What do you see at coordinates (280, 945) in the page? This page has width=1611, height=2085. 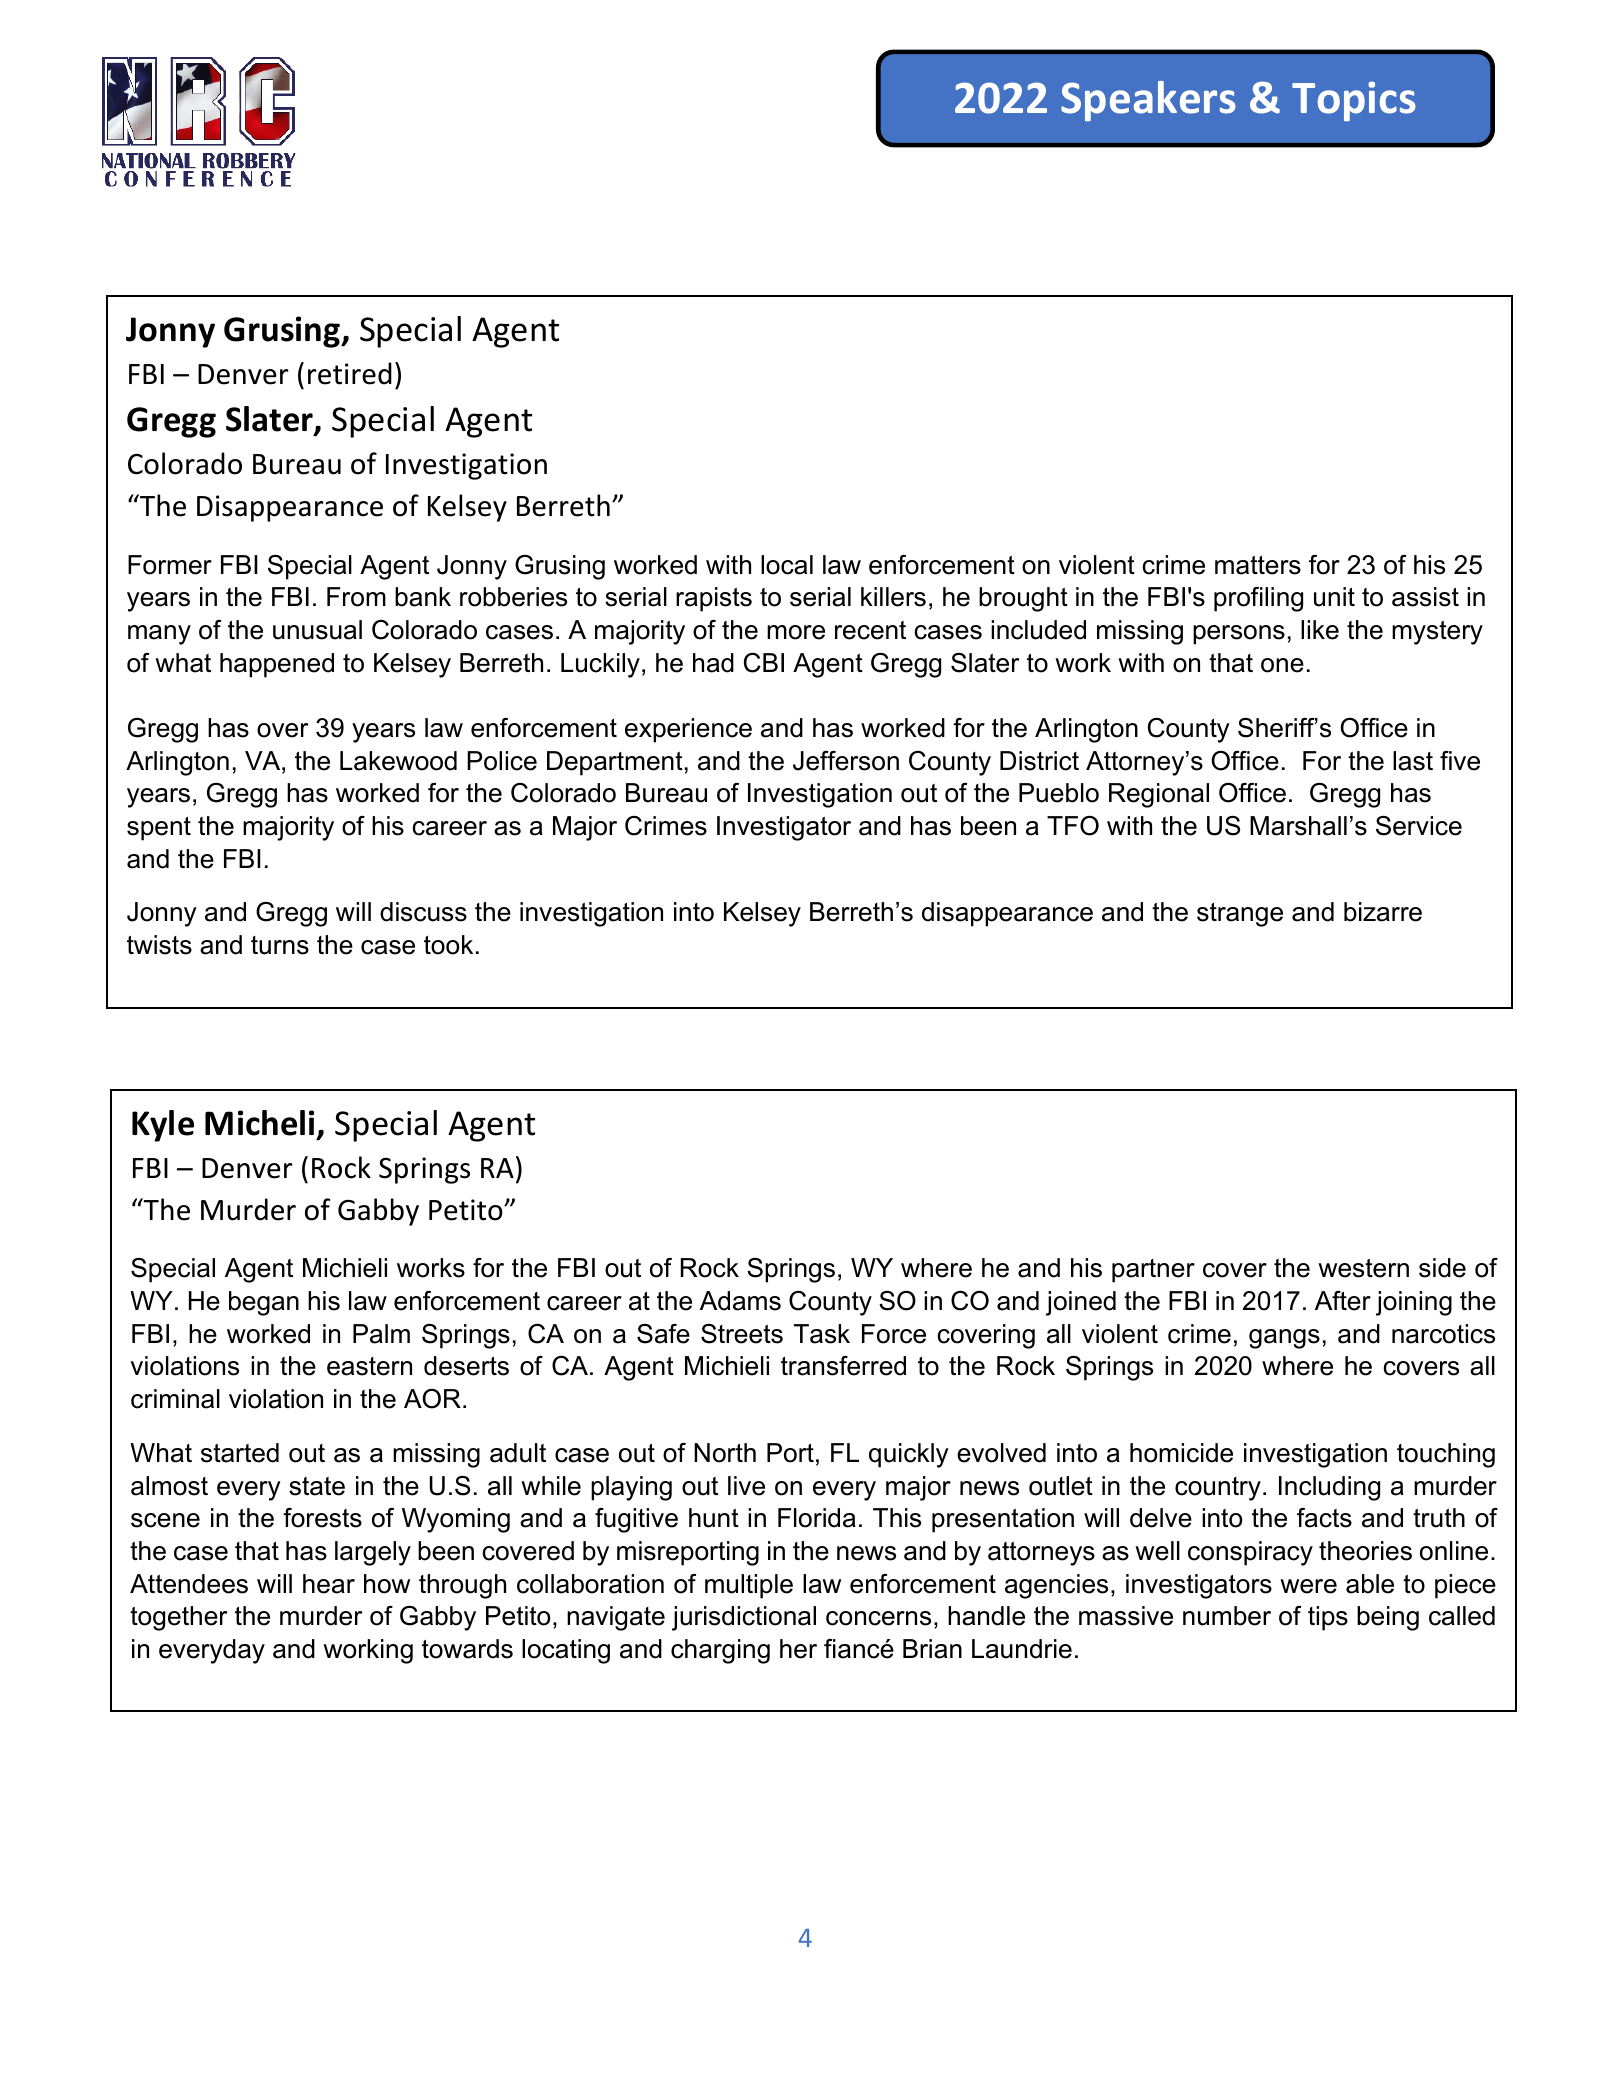 I see `turns` at bounding box center [280, 945].
